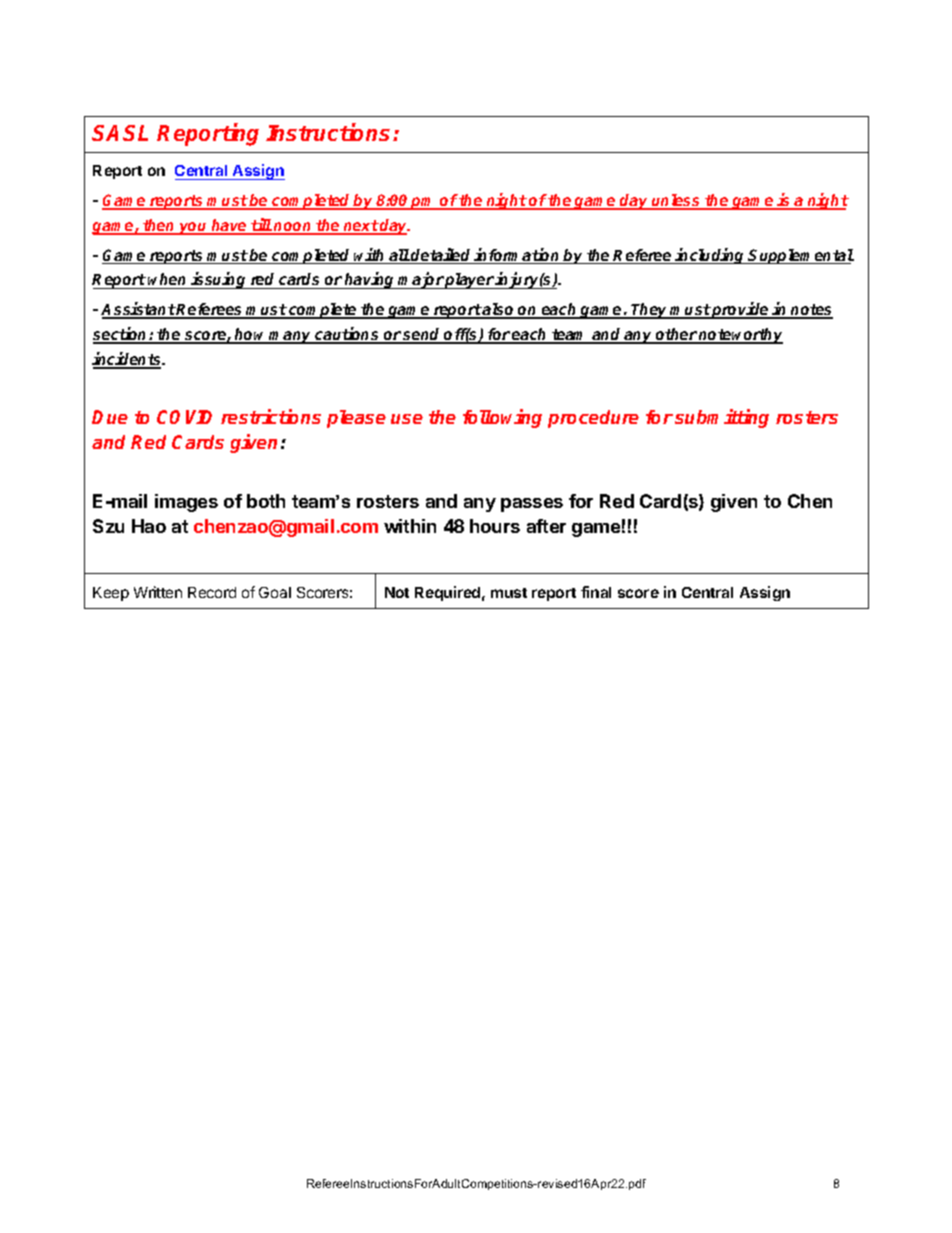 This document has height=1233, width=952. Describe the element at coordinates (186, 503) in the document. I see `images` at that location.
